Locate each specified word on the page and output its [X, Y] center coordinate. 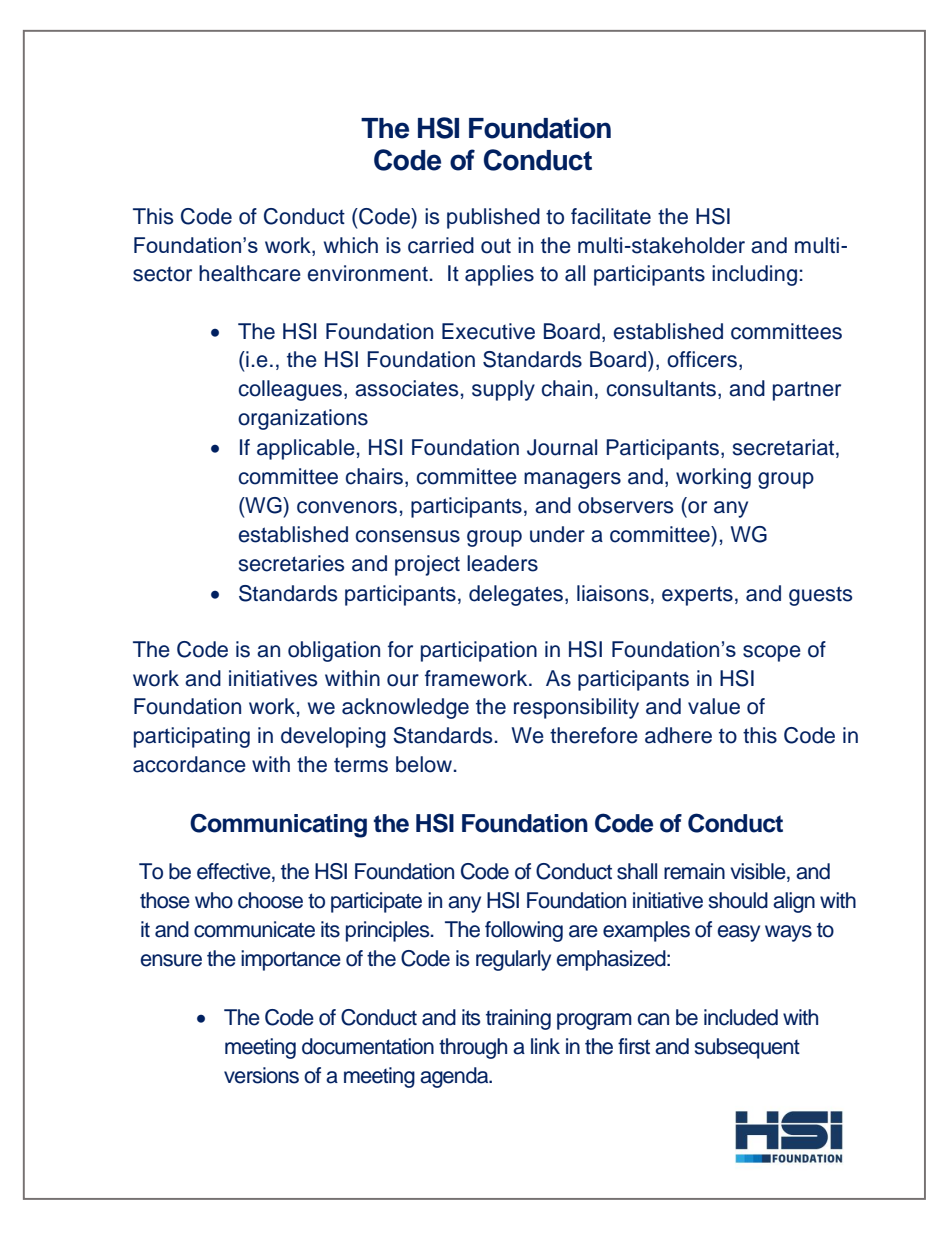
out [496, 246]
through [473, 1048]
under [557, 534]
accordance [189, 764]
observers [625, 505]
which [351, 245]
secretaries [291, 563]
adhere [678, 735]
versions [261, 1075]
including [754, 275]
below [424, 764]
